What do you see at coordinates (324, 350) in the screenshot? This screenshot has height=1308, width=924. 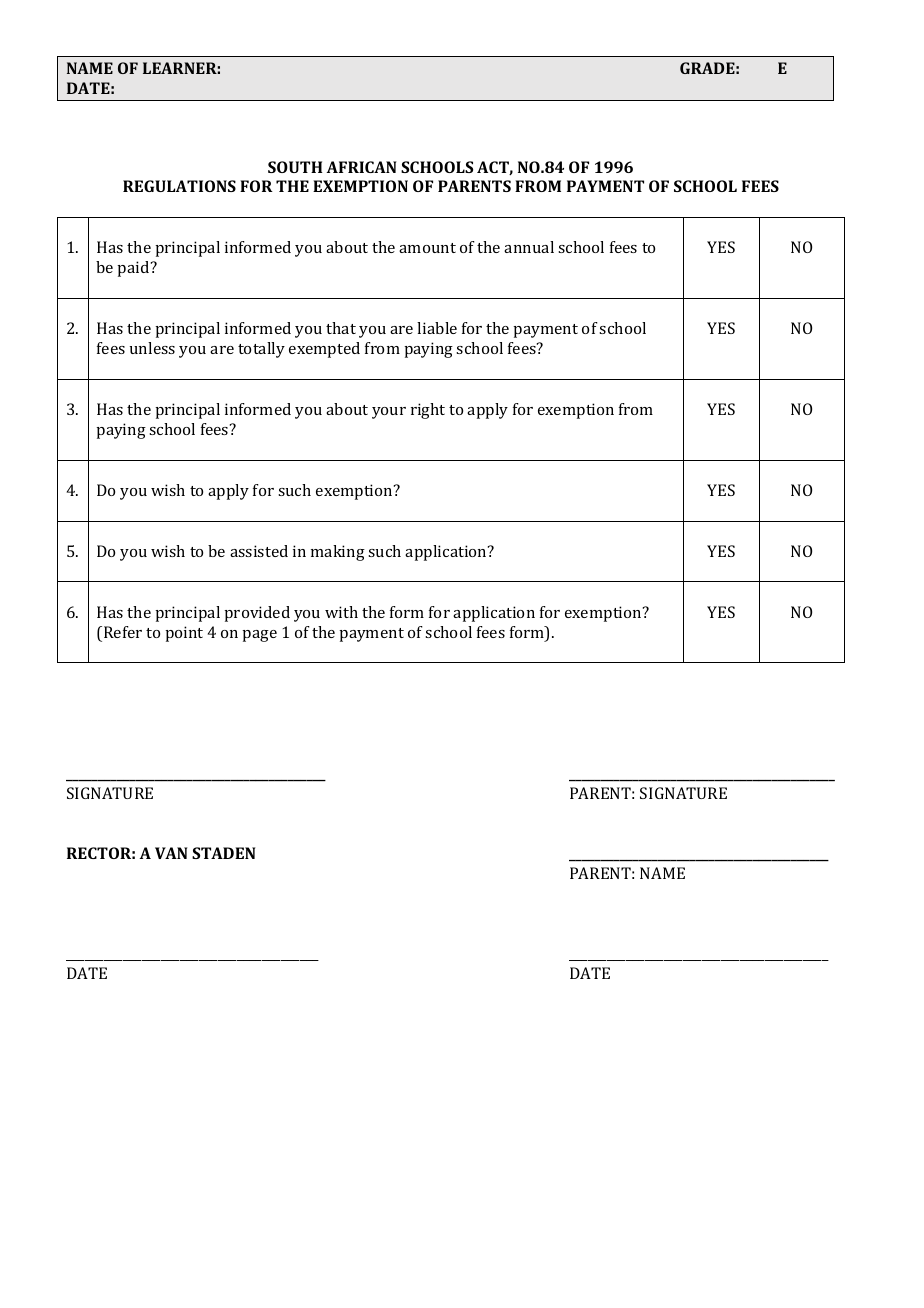 I see `exempted` at bounding box center [324, 350].
